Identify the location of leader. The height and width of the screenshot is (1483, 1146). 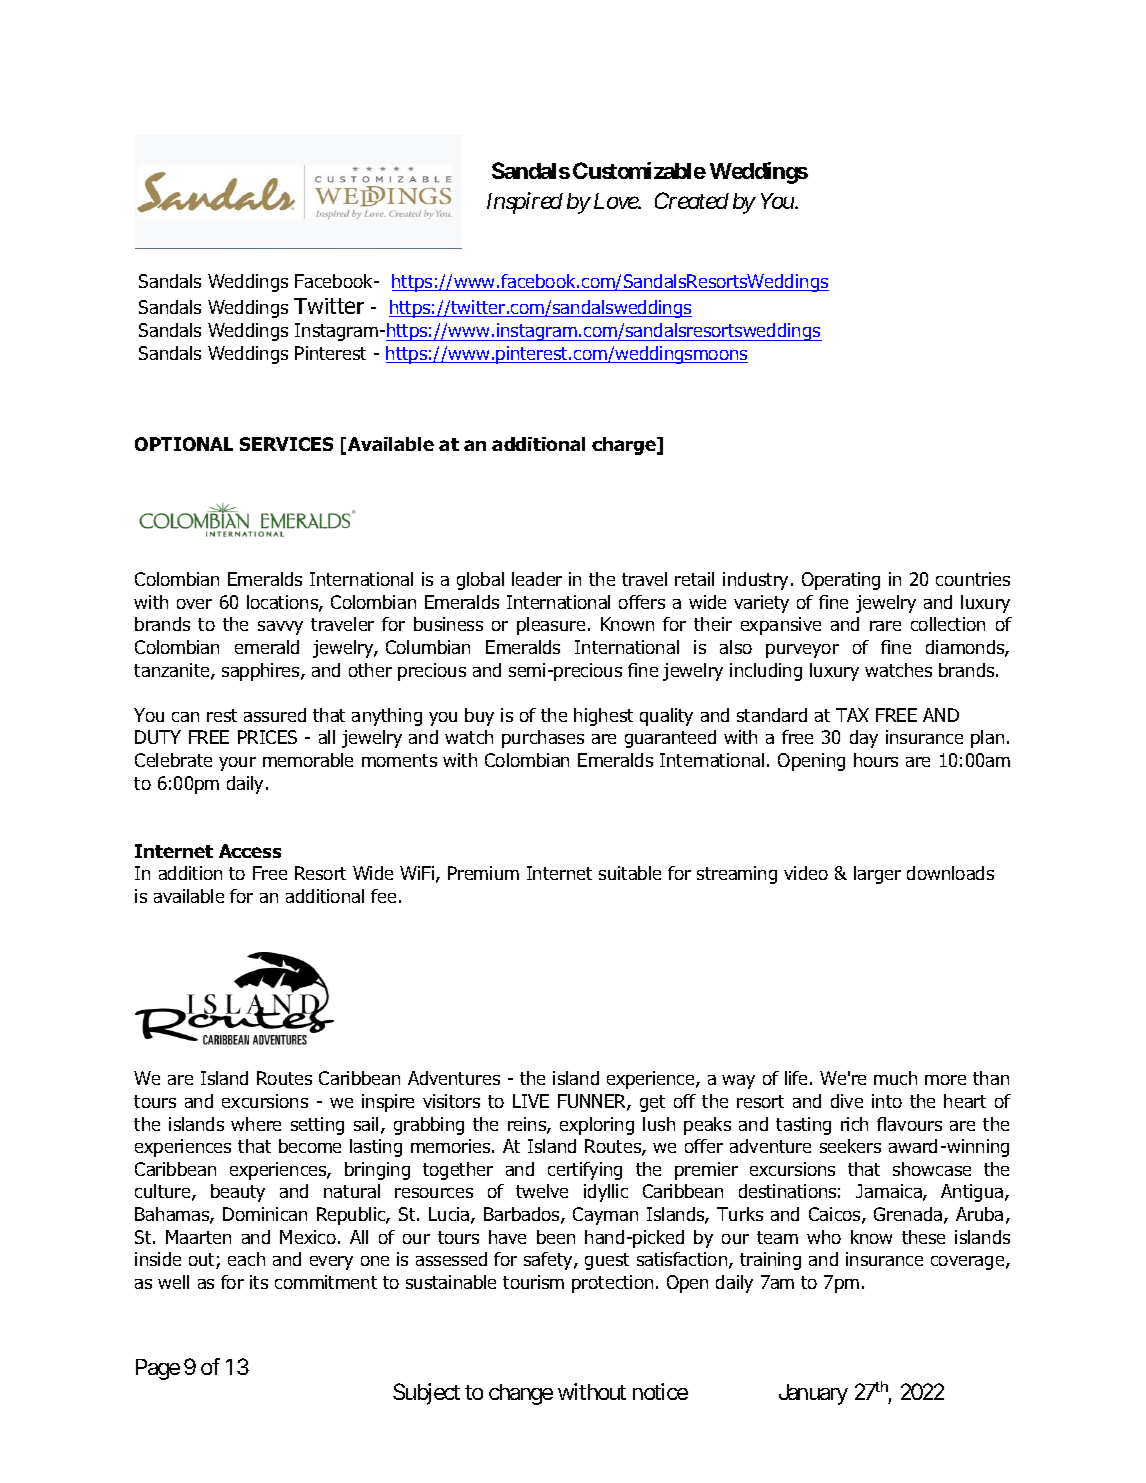
(537, 579).
